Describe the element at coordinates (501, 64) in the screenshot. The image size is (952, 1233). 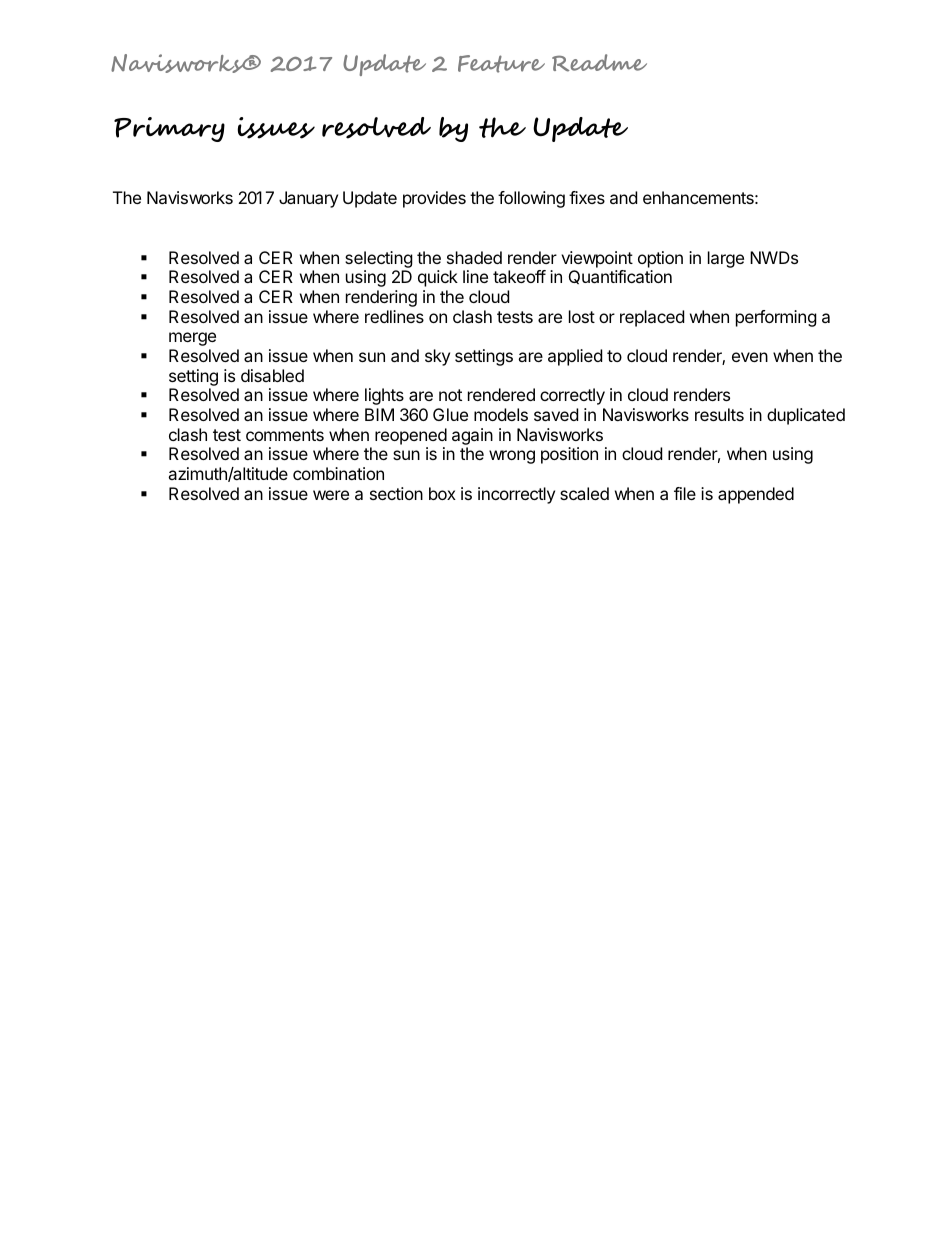
I see `Feature` at that location.
